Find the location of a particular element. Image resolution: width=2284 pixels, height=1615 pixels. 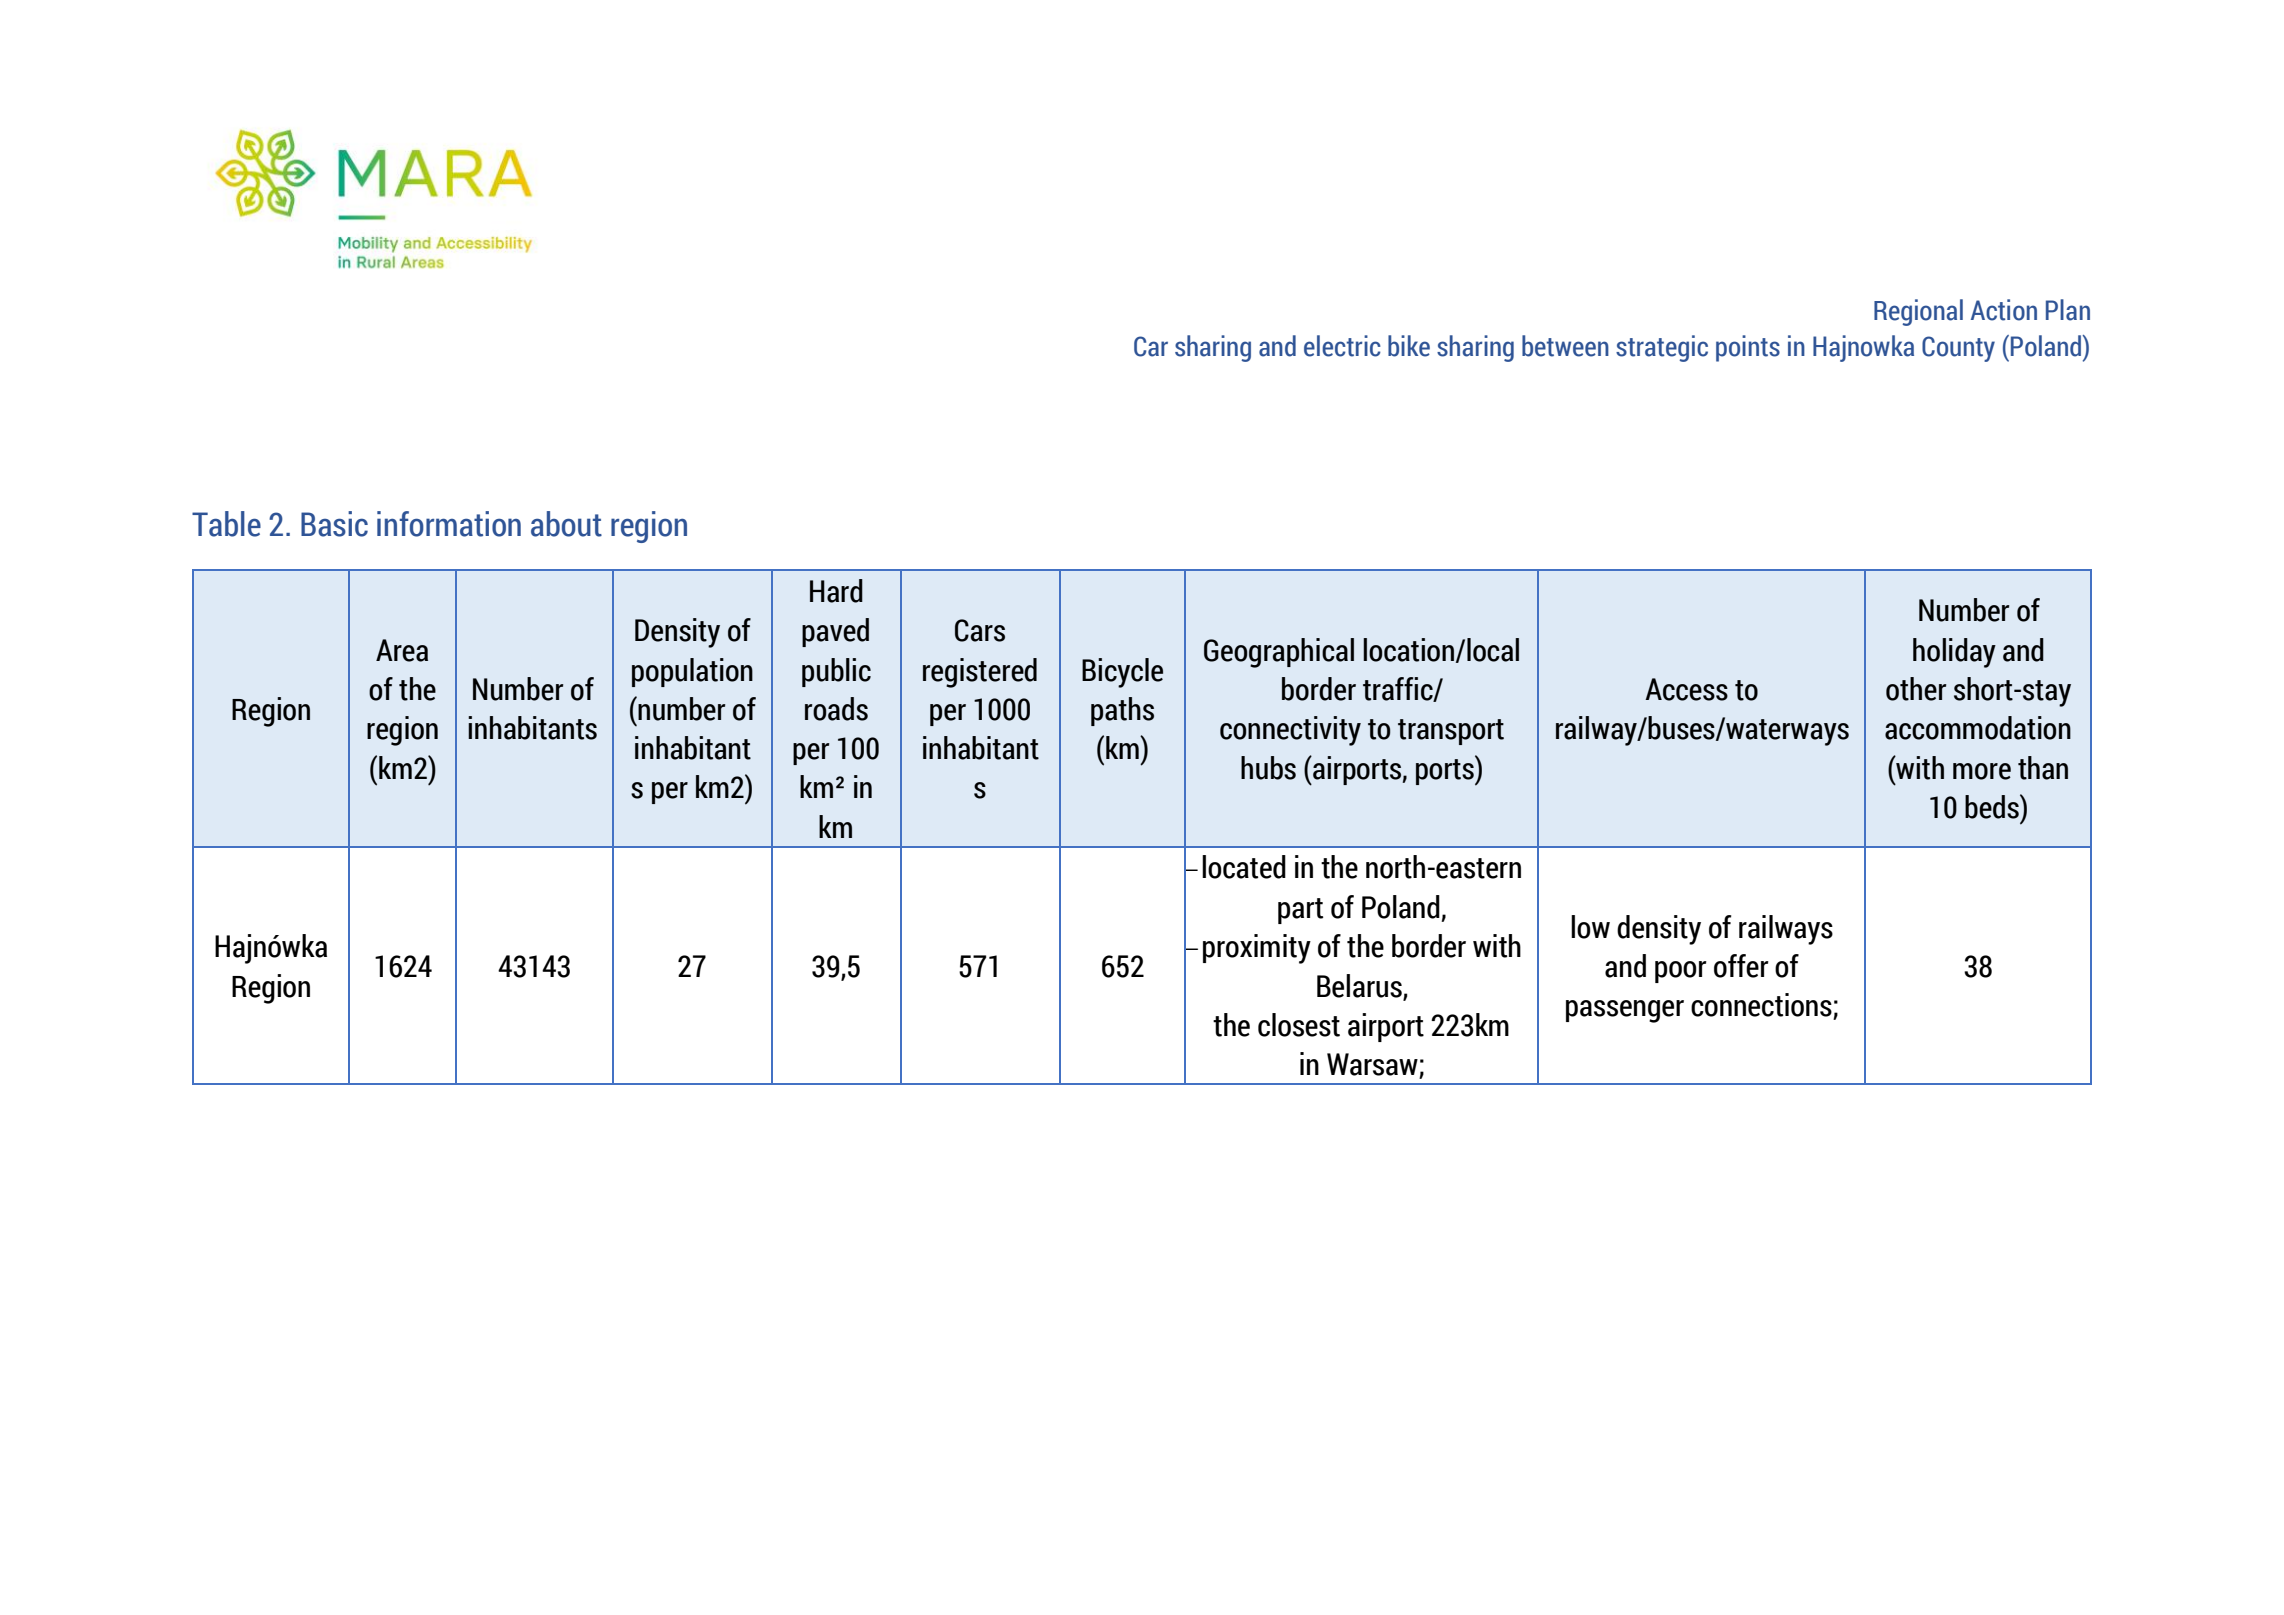

electric is located at coordinates (1342, 346).
